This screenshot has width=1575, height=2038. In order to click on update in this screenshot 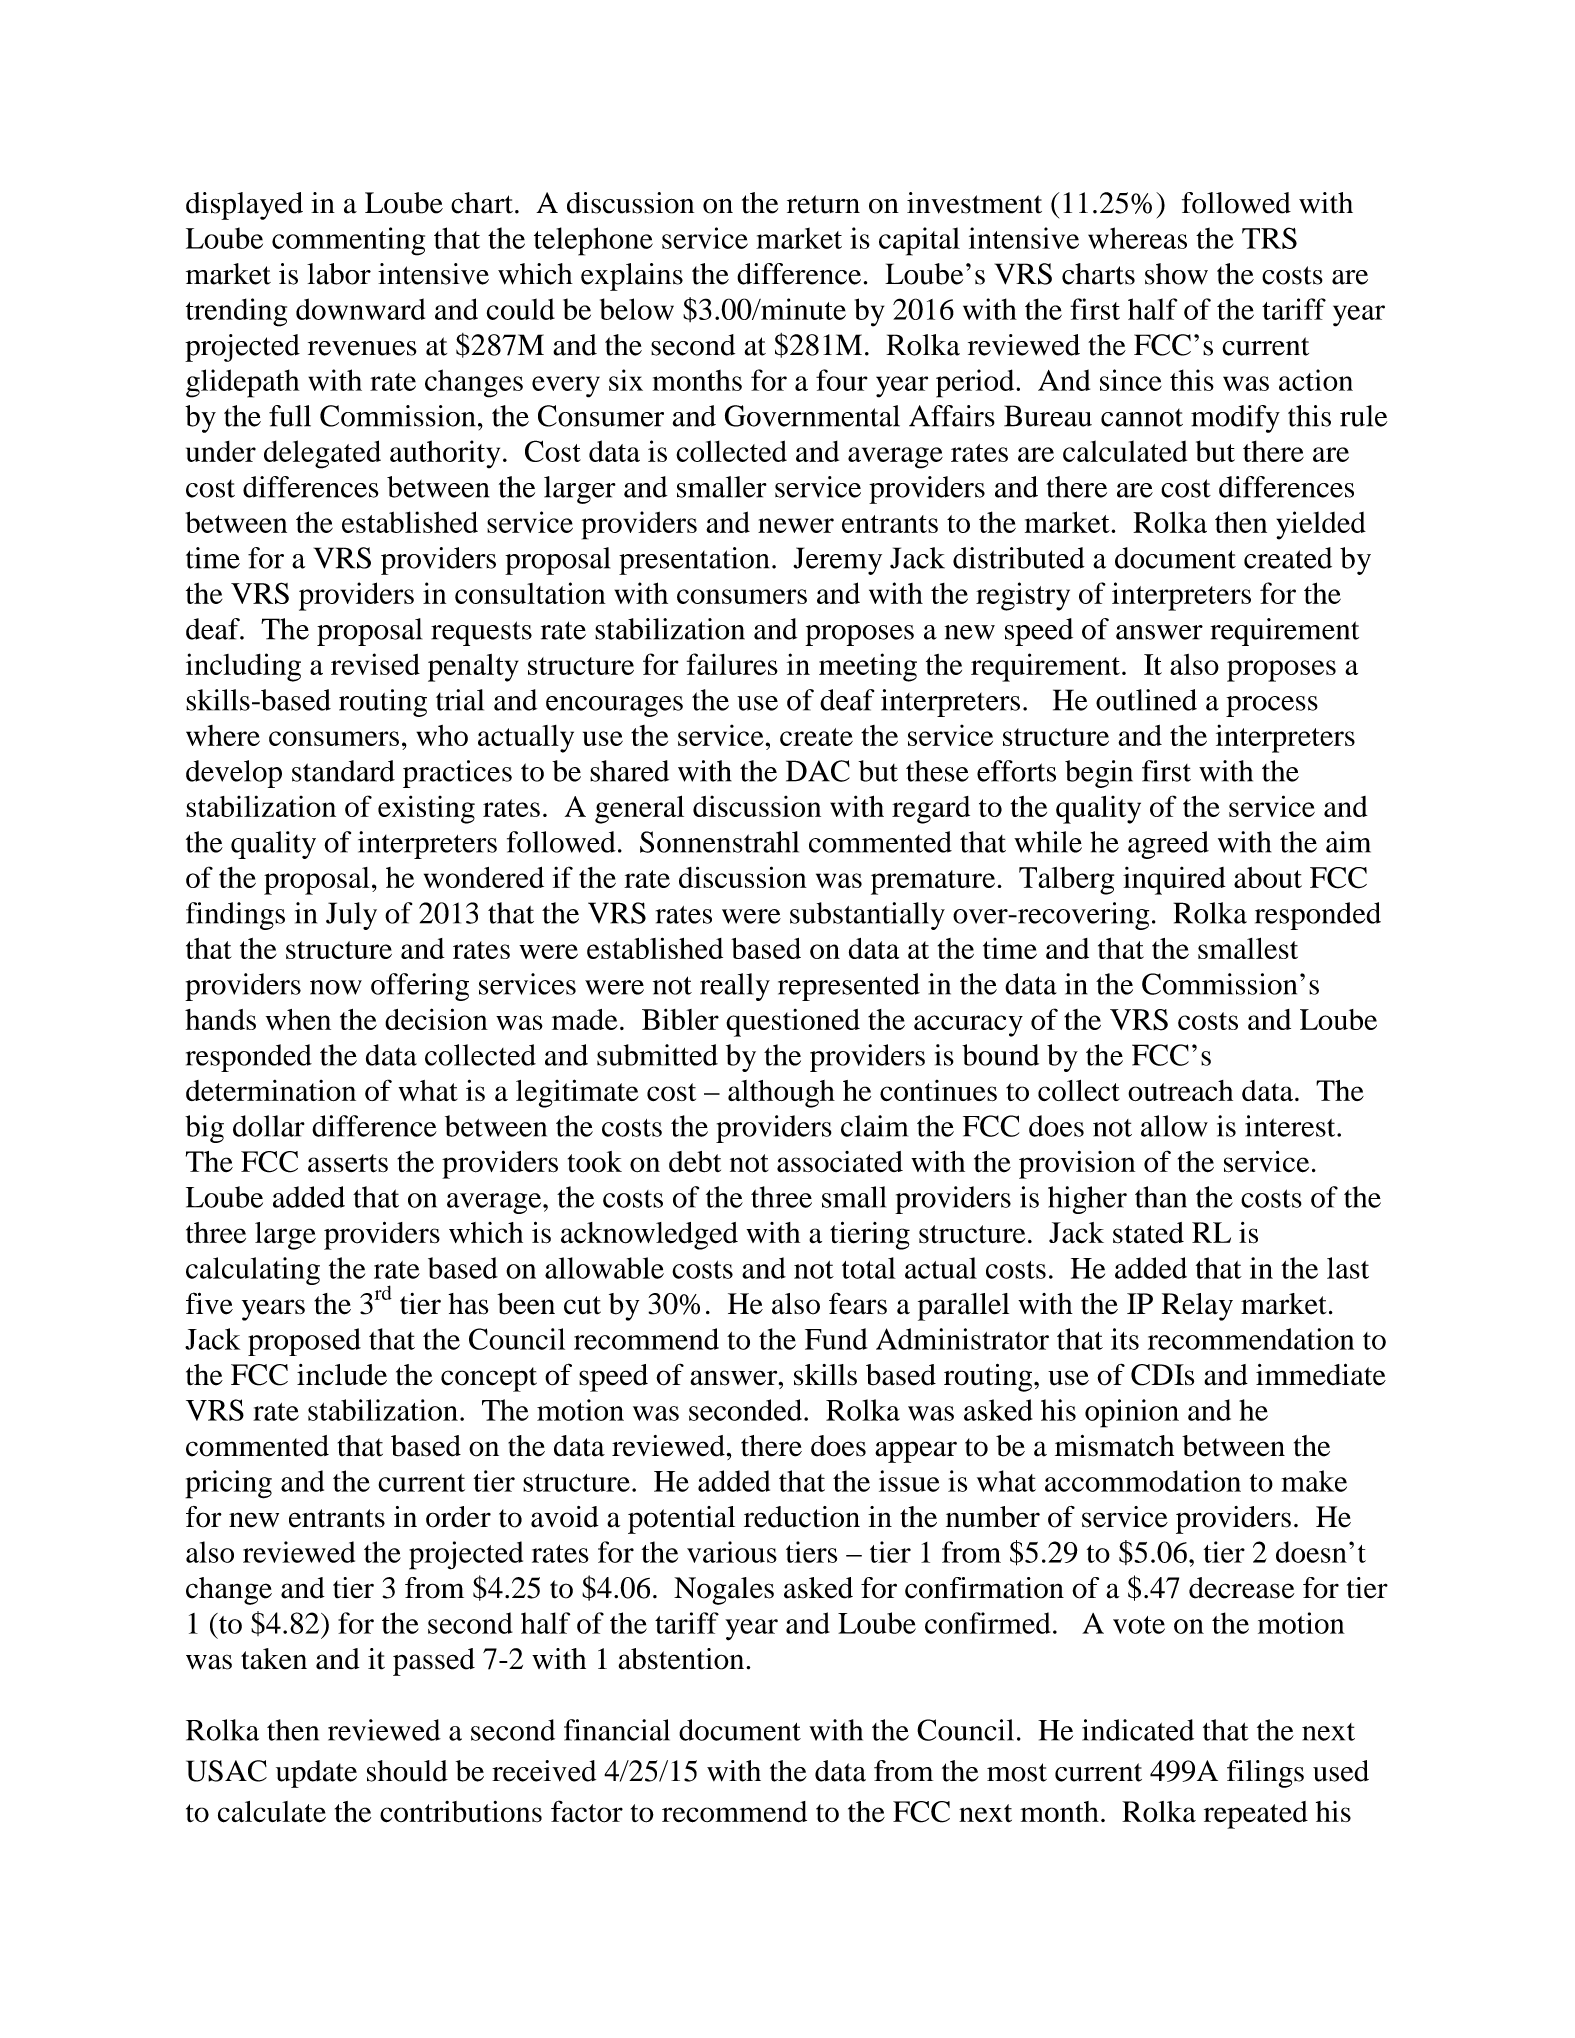, I will do `click(316, 1774)`.
